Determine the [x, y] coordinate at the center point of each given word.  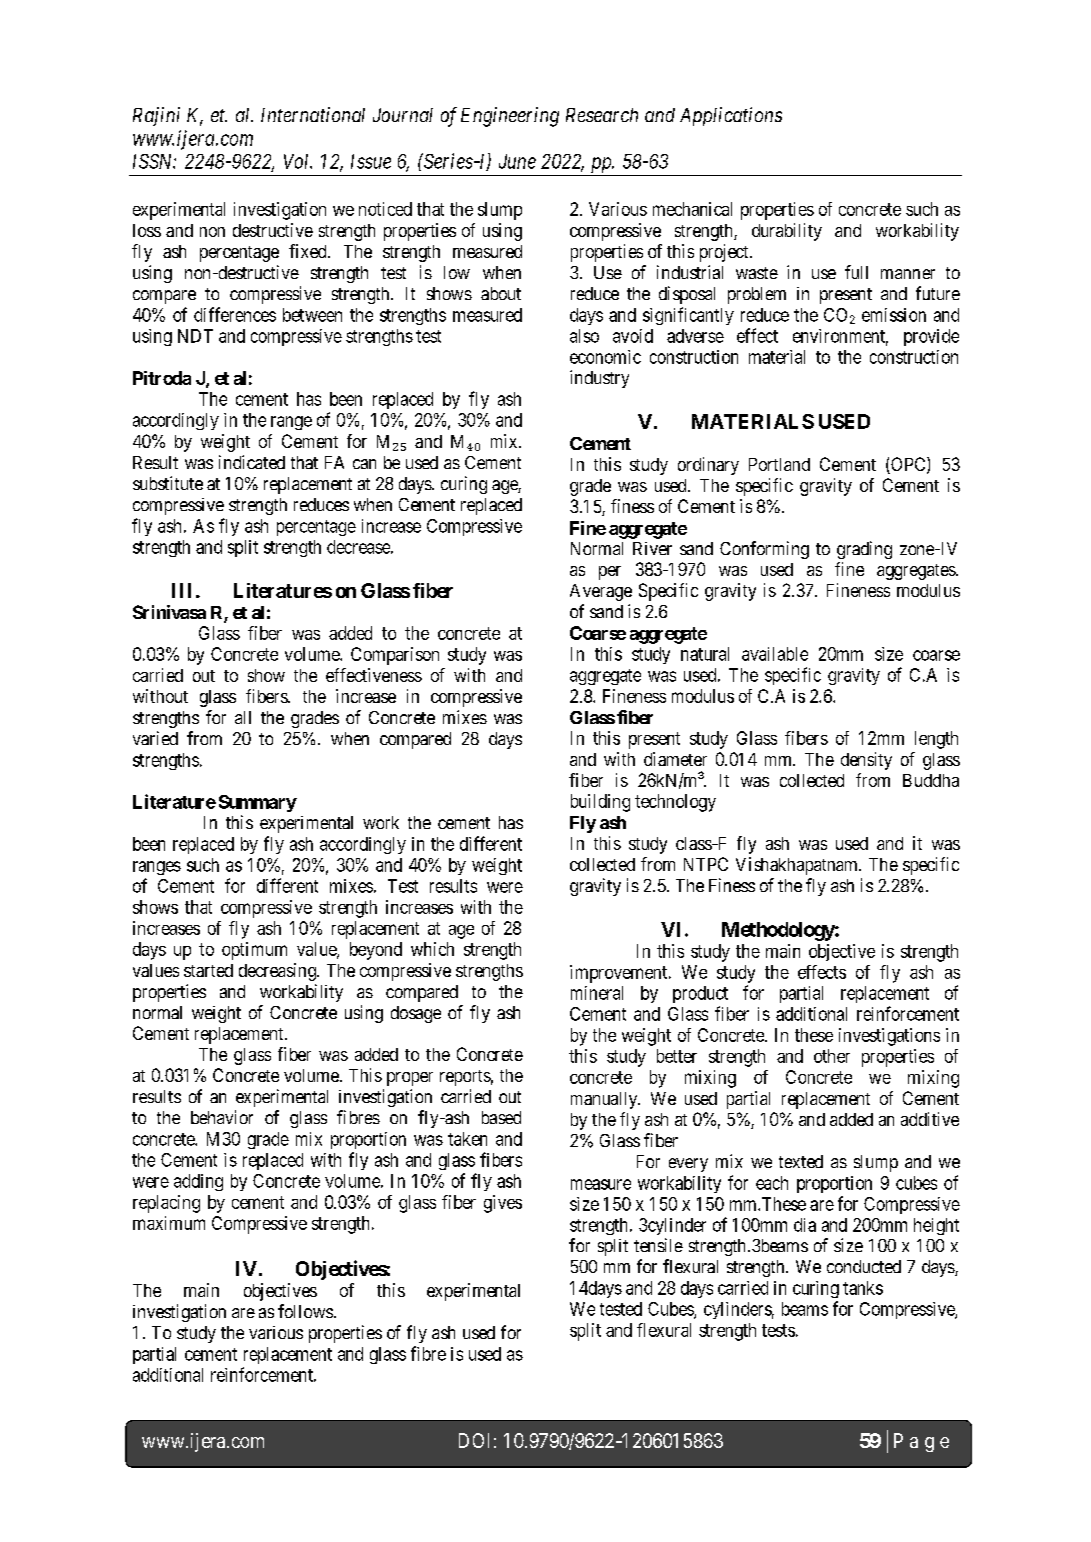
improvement [620, 974]
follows [305, 1311]
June [517, 161]
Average [601, 592]
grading [864, 550]
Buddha [931, 780]
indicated [252, 462]
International [313, 114]
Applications [731, 116]
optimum [254, 951]
